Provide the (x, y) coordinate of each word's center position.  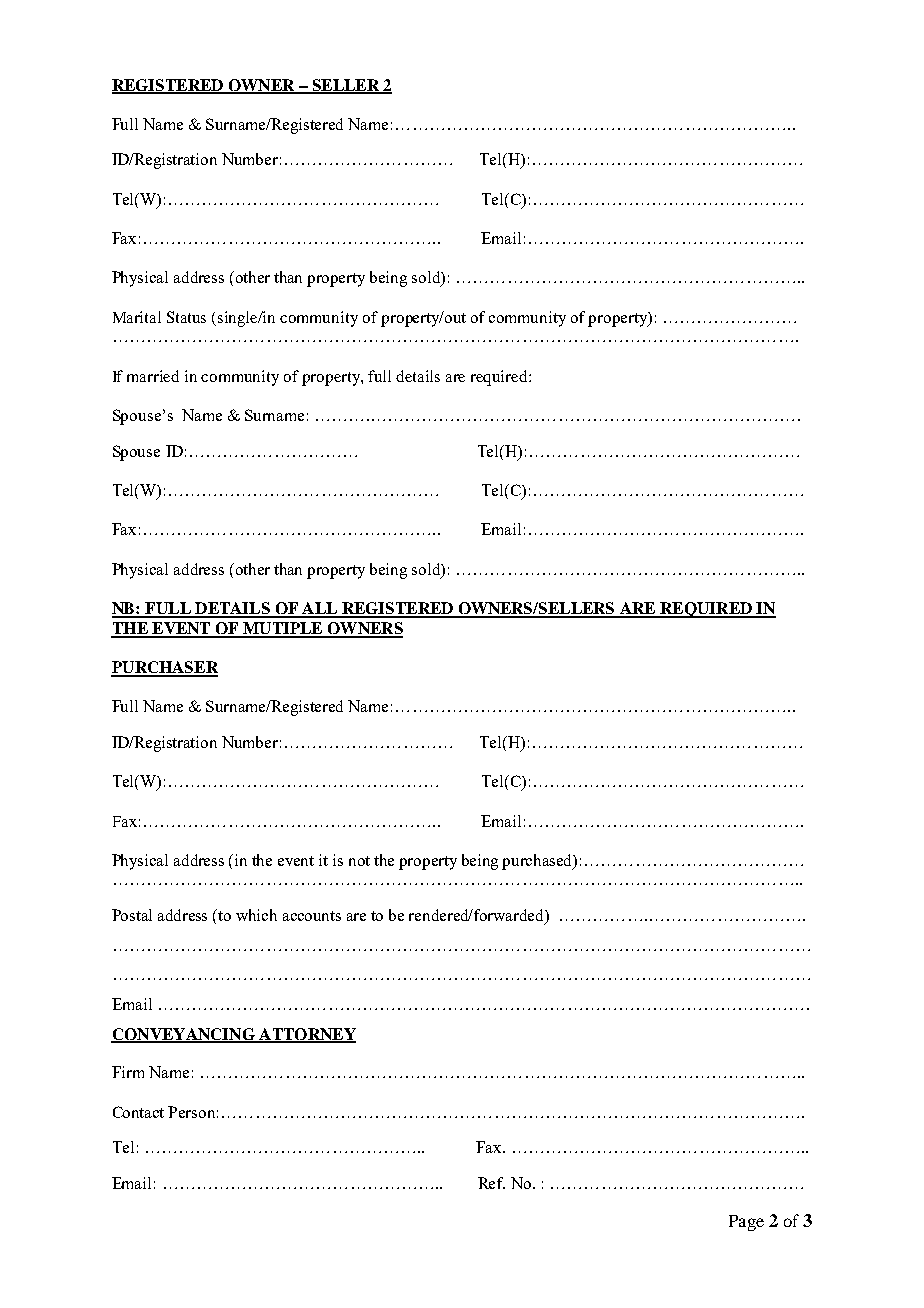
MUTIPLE (283, 629)
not (359, 861)
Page (746, 1223)
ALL (320, 609)
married (153, 376)
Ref (491, 1183)
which (256, 915)
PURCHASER (164, 668)
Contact (138, 1112)
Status (186, 317)
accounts (312, 916)
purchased (538, 862)
